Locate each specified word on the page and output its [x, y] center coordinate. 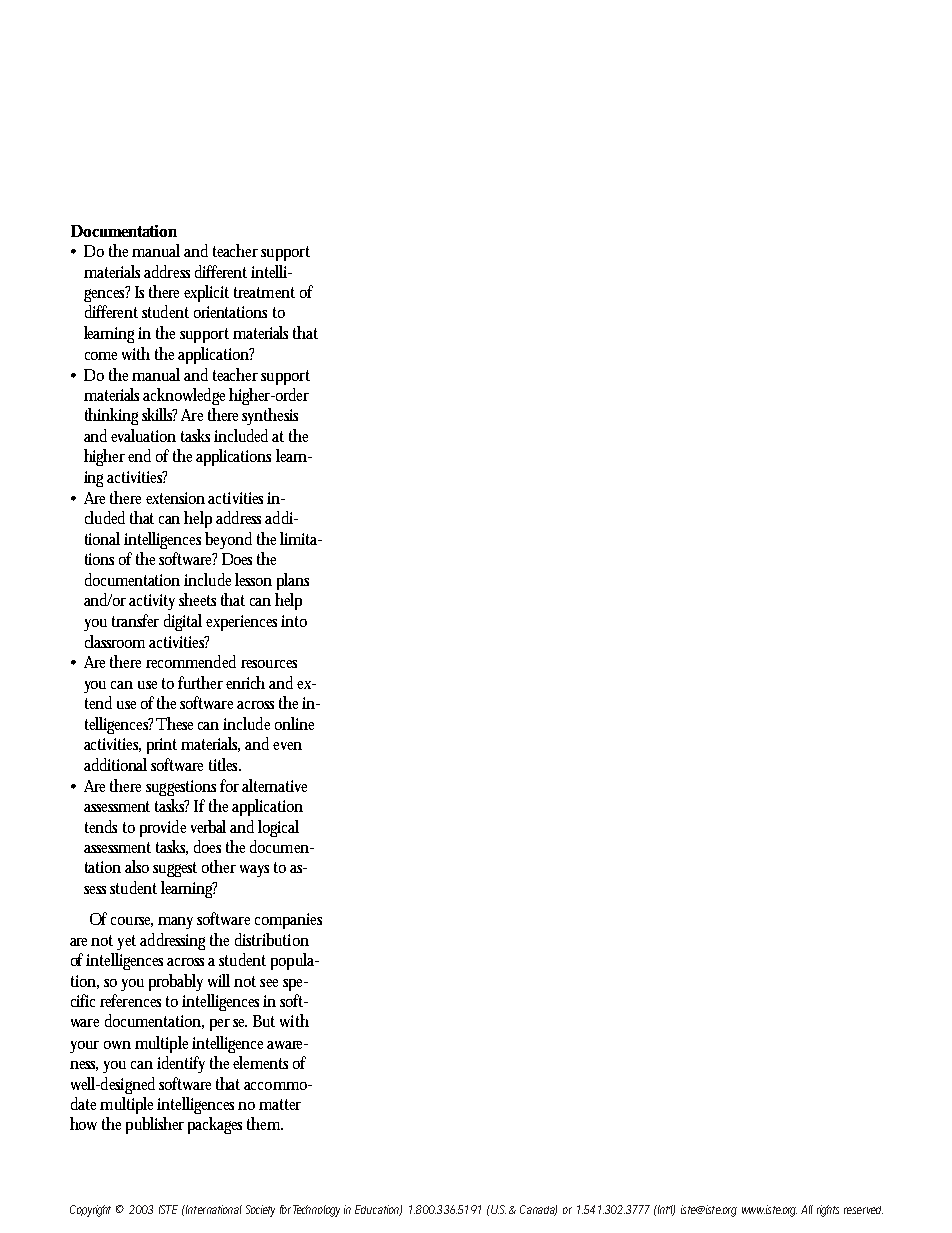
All [807, 1209]
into [294, 621]
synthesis [270, 416]
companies [288, 921]
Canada [538, 1210]
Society [260, 1211]
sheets [197, 599]
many [175, 923]
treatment [264, 292]
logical [278, 828]
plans [293, 581]
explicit [206, 293]
